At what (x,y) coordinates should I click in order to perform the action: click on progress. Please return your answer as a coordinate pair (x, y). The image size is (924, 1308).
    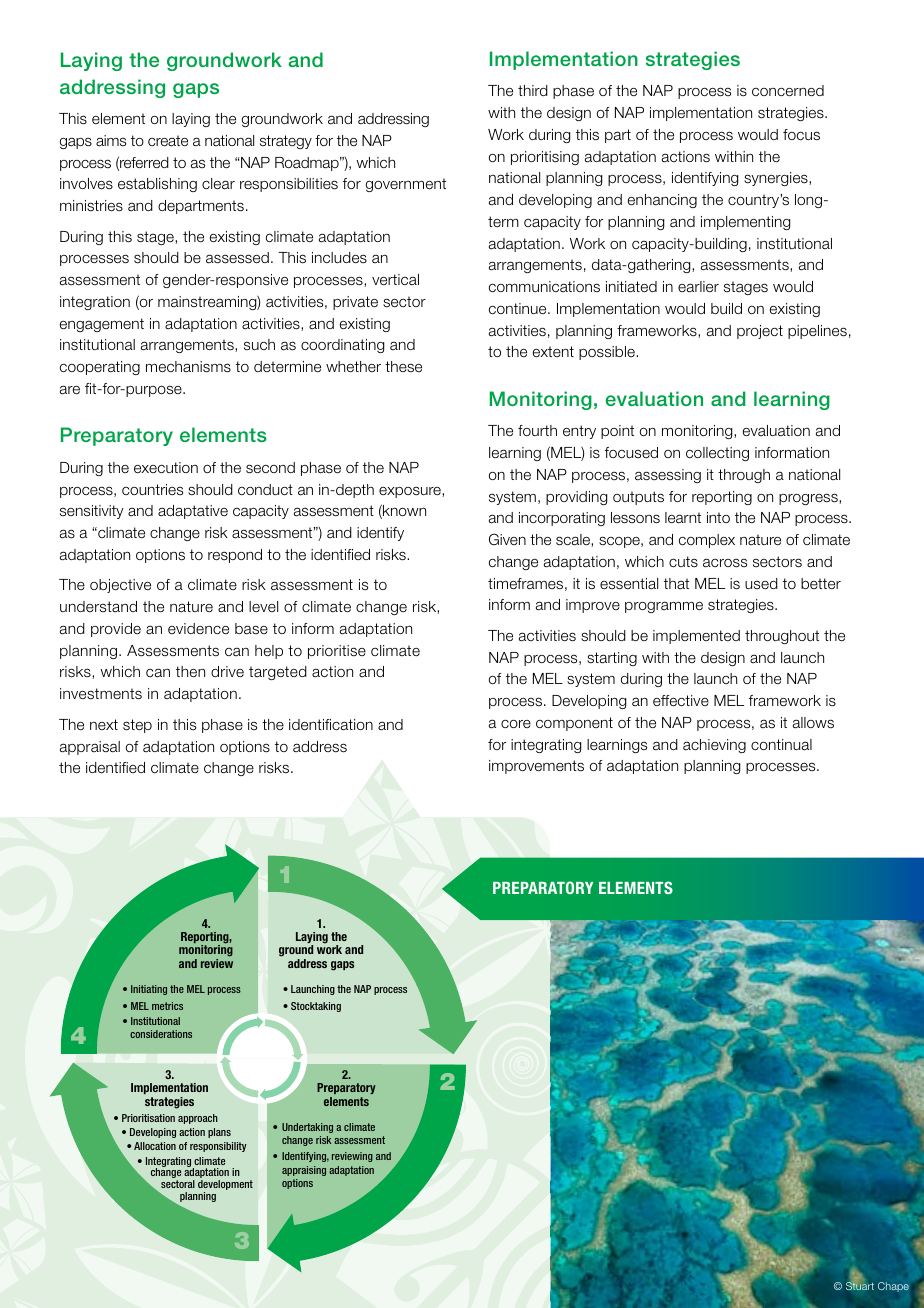
    Looking at the image, I should click on (809, 499).
